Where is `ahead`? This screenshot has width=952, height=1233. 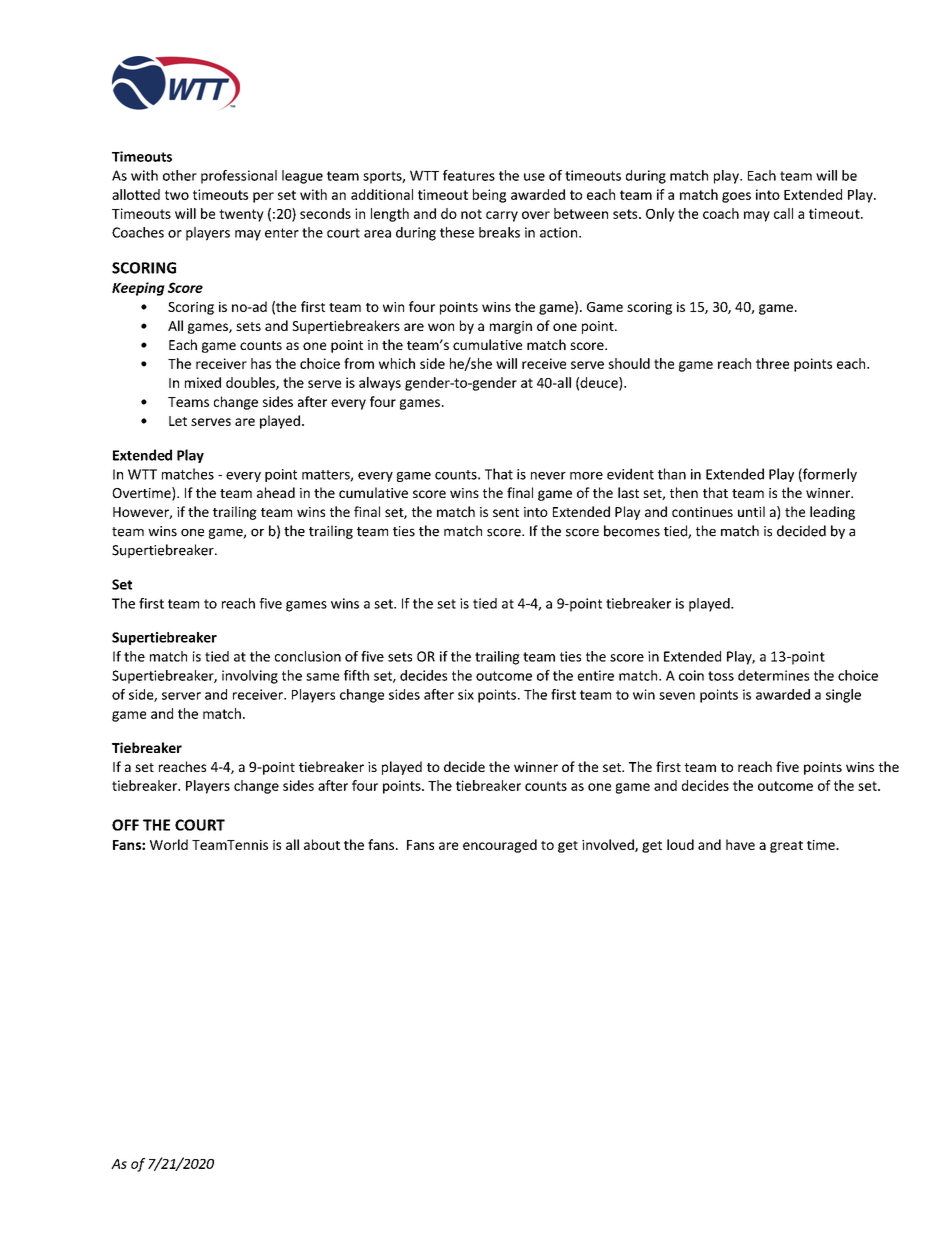 ahead is located at coordinates (276, 492).
